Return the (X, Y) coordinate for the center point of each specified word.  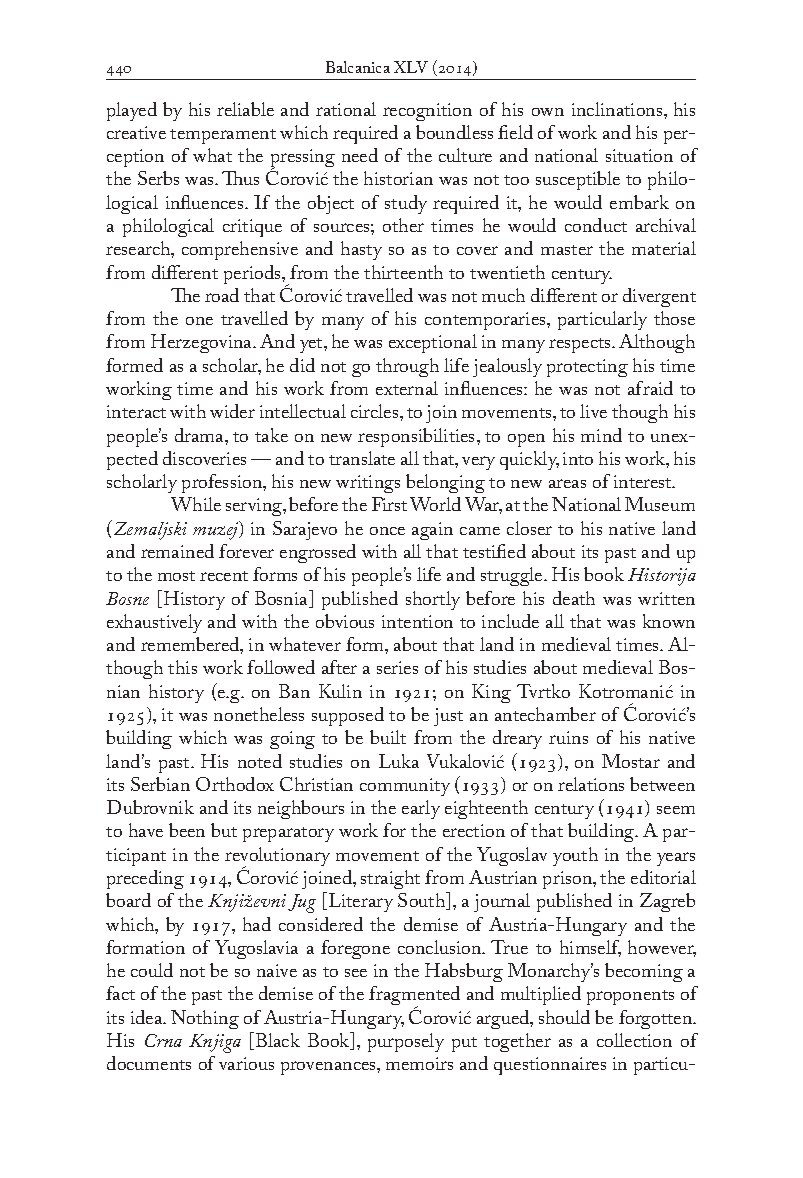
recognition (427, 112)
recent (224, 576)
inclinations (618, 109)
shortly (433, 600)
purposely (406, 1042)
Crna (163, 1040)
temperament (223, 136)
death (574, 598)
